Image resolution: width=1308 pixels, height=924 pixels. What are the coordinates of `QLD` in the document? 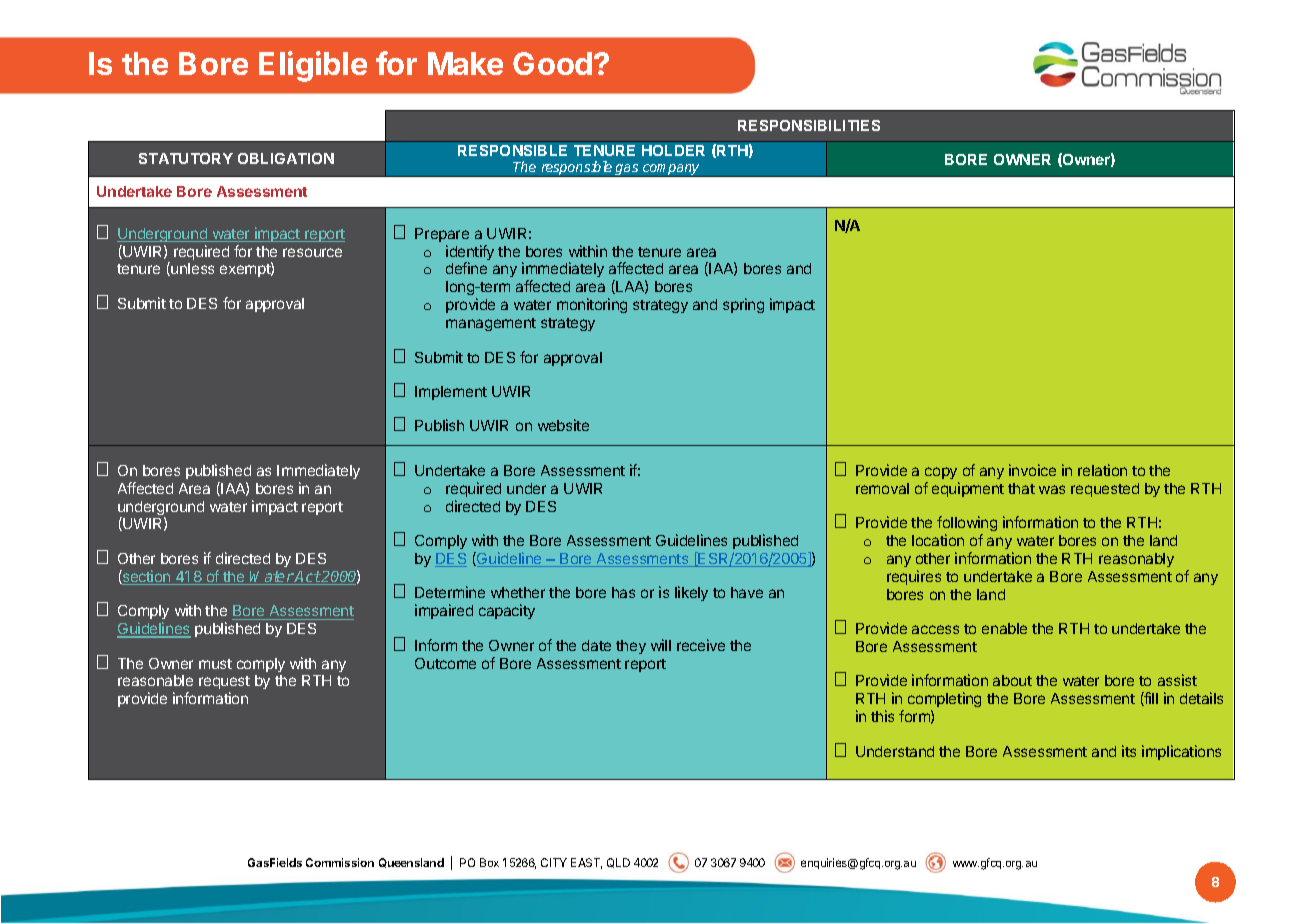 It's located at (618, 863).
